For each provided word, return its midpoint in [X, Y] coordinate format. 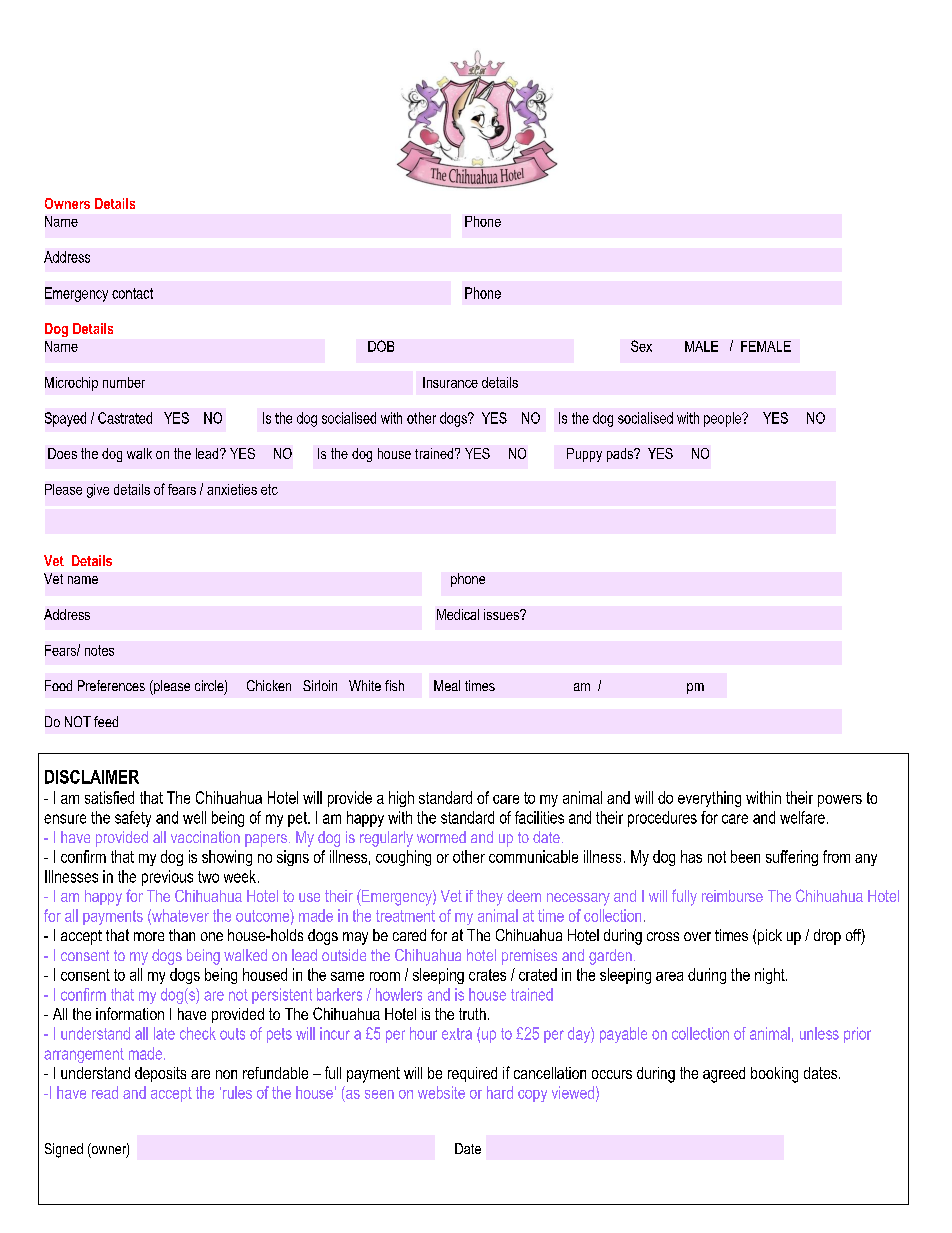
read [105, 1092]
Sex [641, 346]
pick [770, 937]
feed [106, 721]
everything [709, 799]
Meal [447, 685]
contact [132, 293]
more [149, 936]
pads [621, 455]
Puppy [584, 455]
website [441, 1092]
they [490, 898]
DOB [381, 346]
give [98, 491]
